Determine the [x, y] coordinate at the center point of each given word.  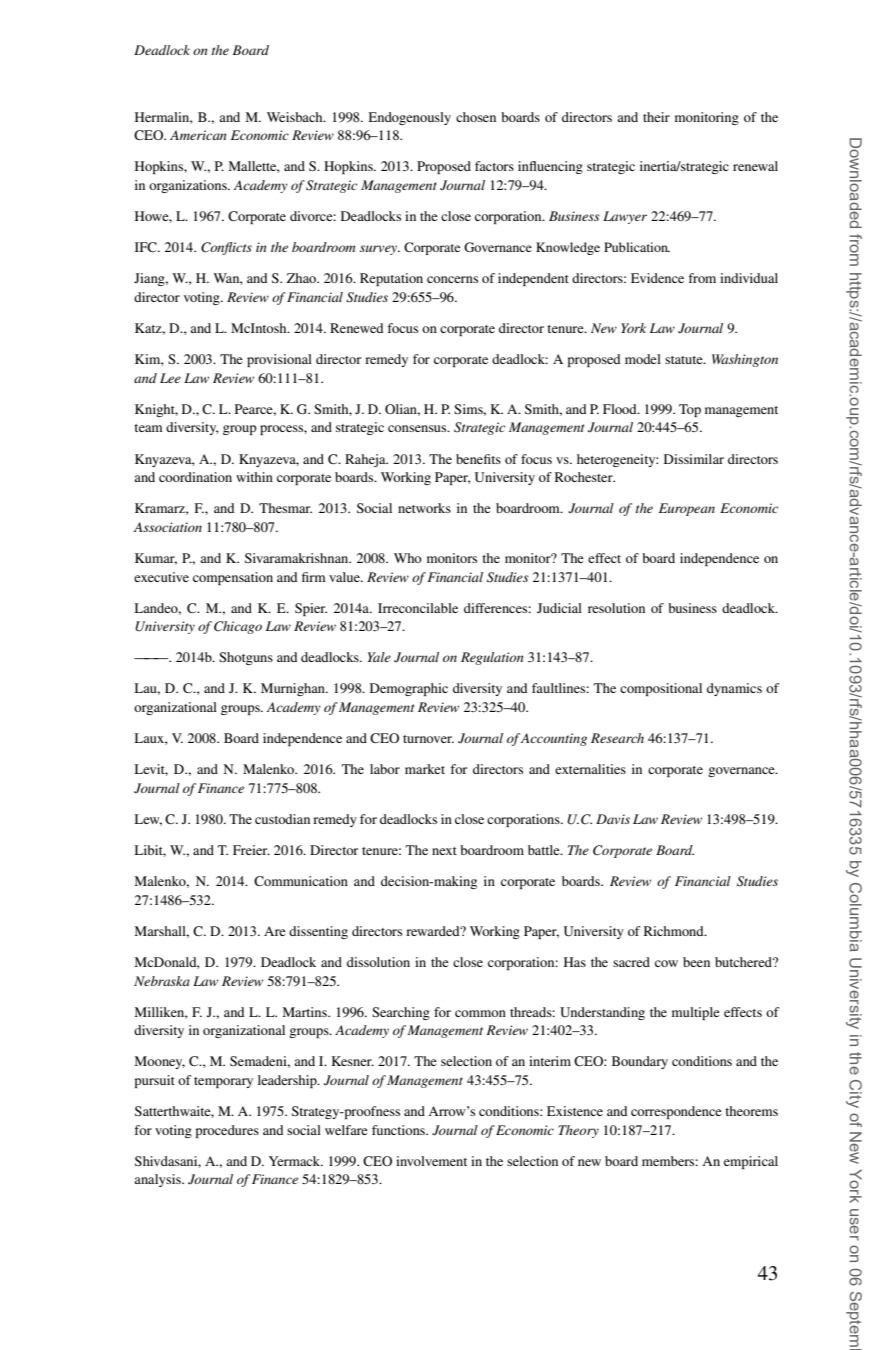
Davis [613, 819]
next [444, 851]
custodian [282, 819]
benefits [478, 459]
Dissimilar [694, 459]
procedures [227, 1131]
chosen [476, 117]
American [198, 135]
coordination [195, 477]
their [656, 117]
